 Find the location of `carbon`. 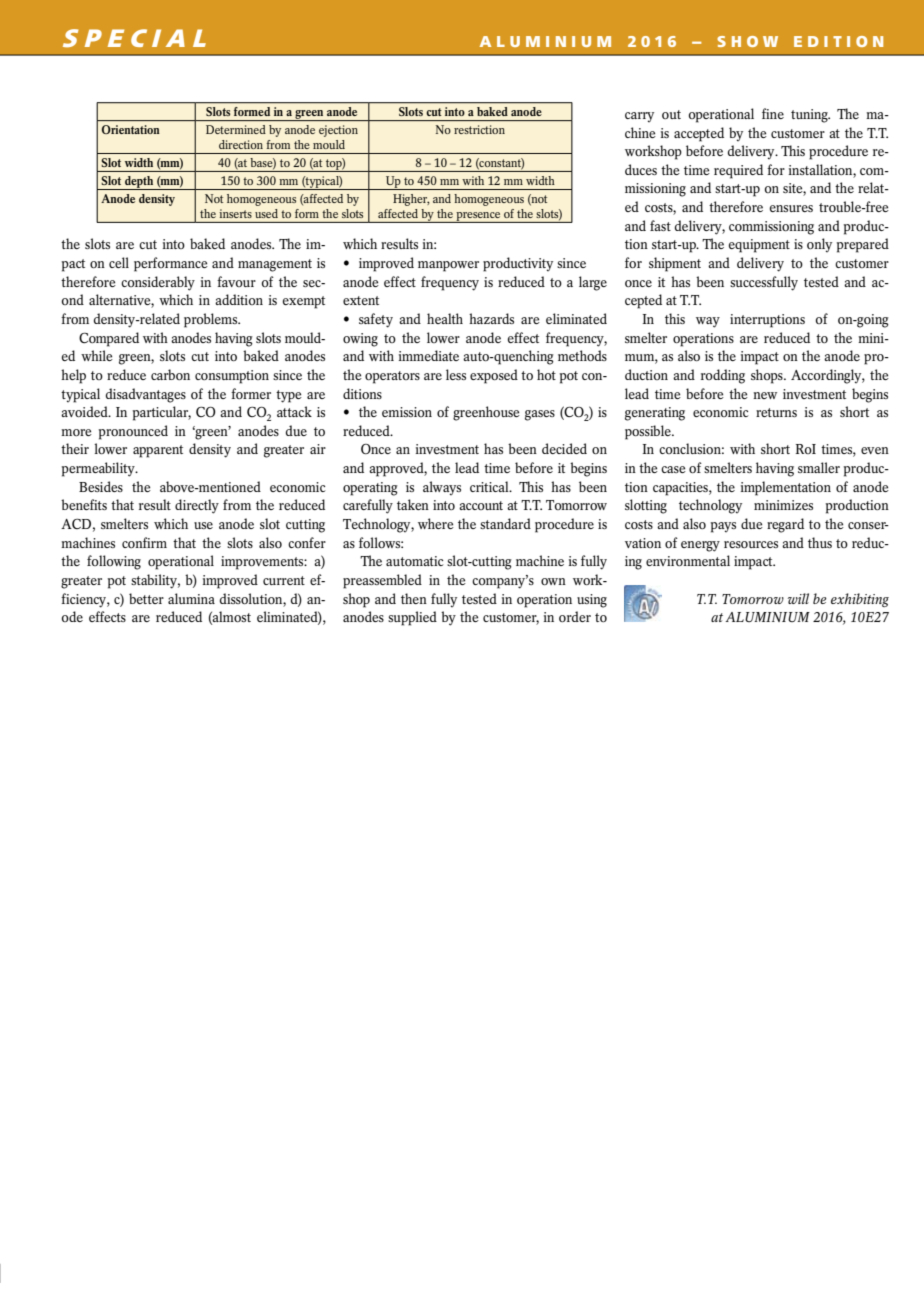

carbon is located at coordinates (170, 374).
